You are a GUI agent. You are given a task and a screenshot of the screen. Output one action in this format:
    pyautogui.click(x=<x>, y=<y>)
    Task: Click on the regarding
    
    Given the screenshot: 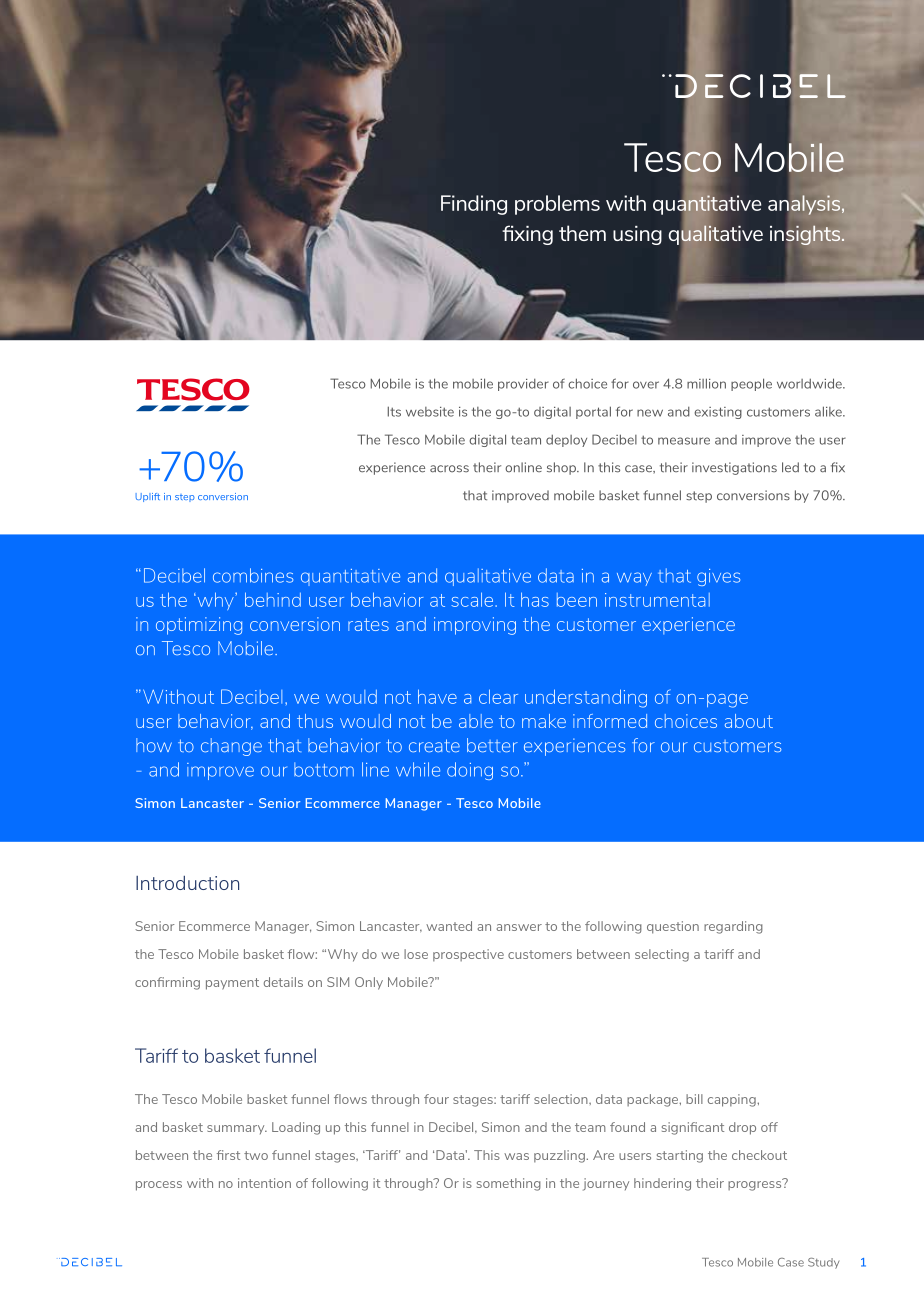 What is the action you would take?
    pyautogui.click(x=733, y=927)
